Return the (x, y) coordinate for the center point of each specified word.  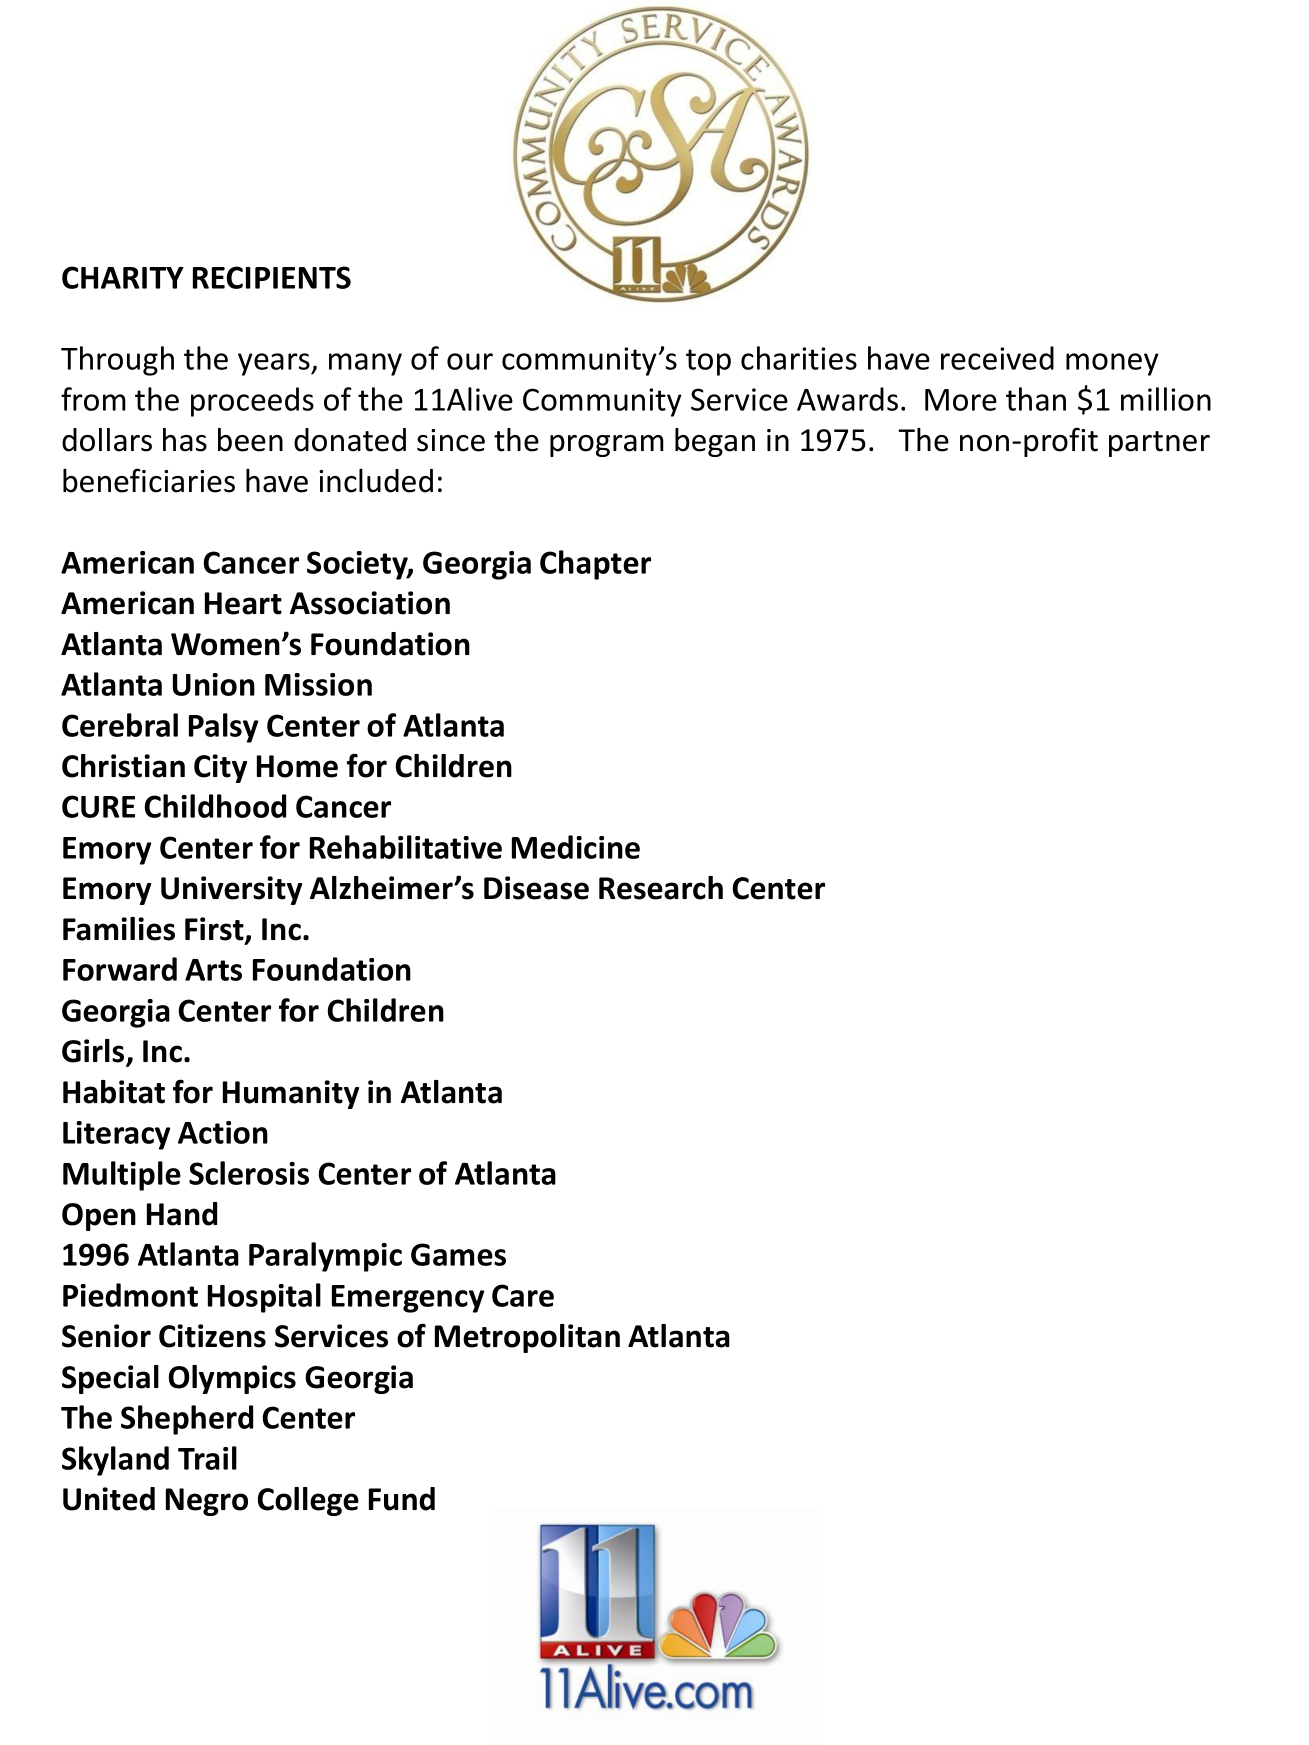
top (708, 362)
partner (1159, 444)
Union (214, 684)
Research (661, 888)
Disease (536, 888)
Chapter (595, 565)
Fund (402, 1499)
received (997, 358)
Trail (207, 1458)
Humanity (291, 1094)
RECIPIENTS (272, 277)
